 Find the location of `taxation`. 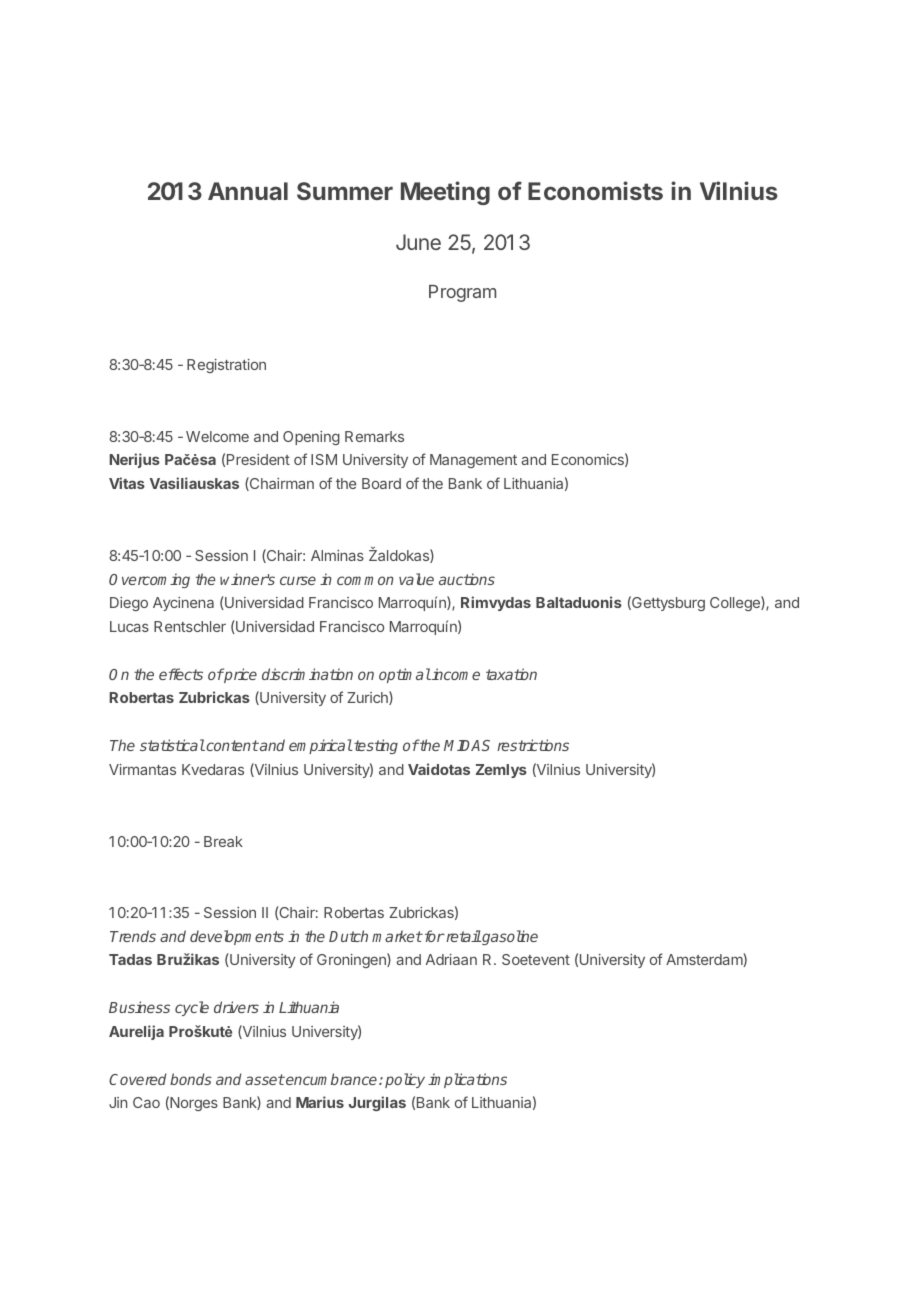

taxation is located at coordinates (511, 674).
